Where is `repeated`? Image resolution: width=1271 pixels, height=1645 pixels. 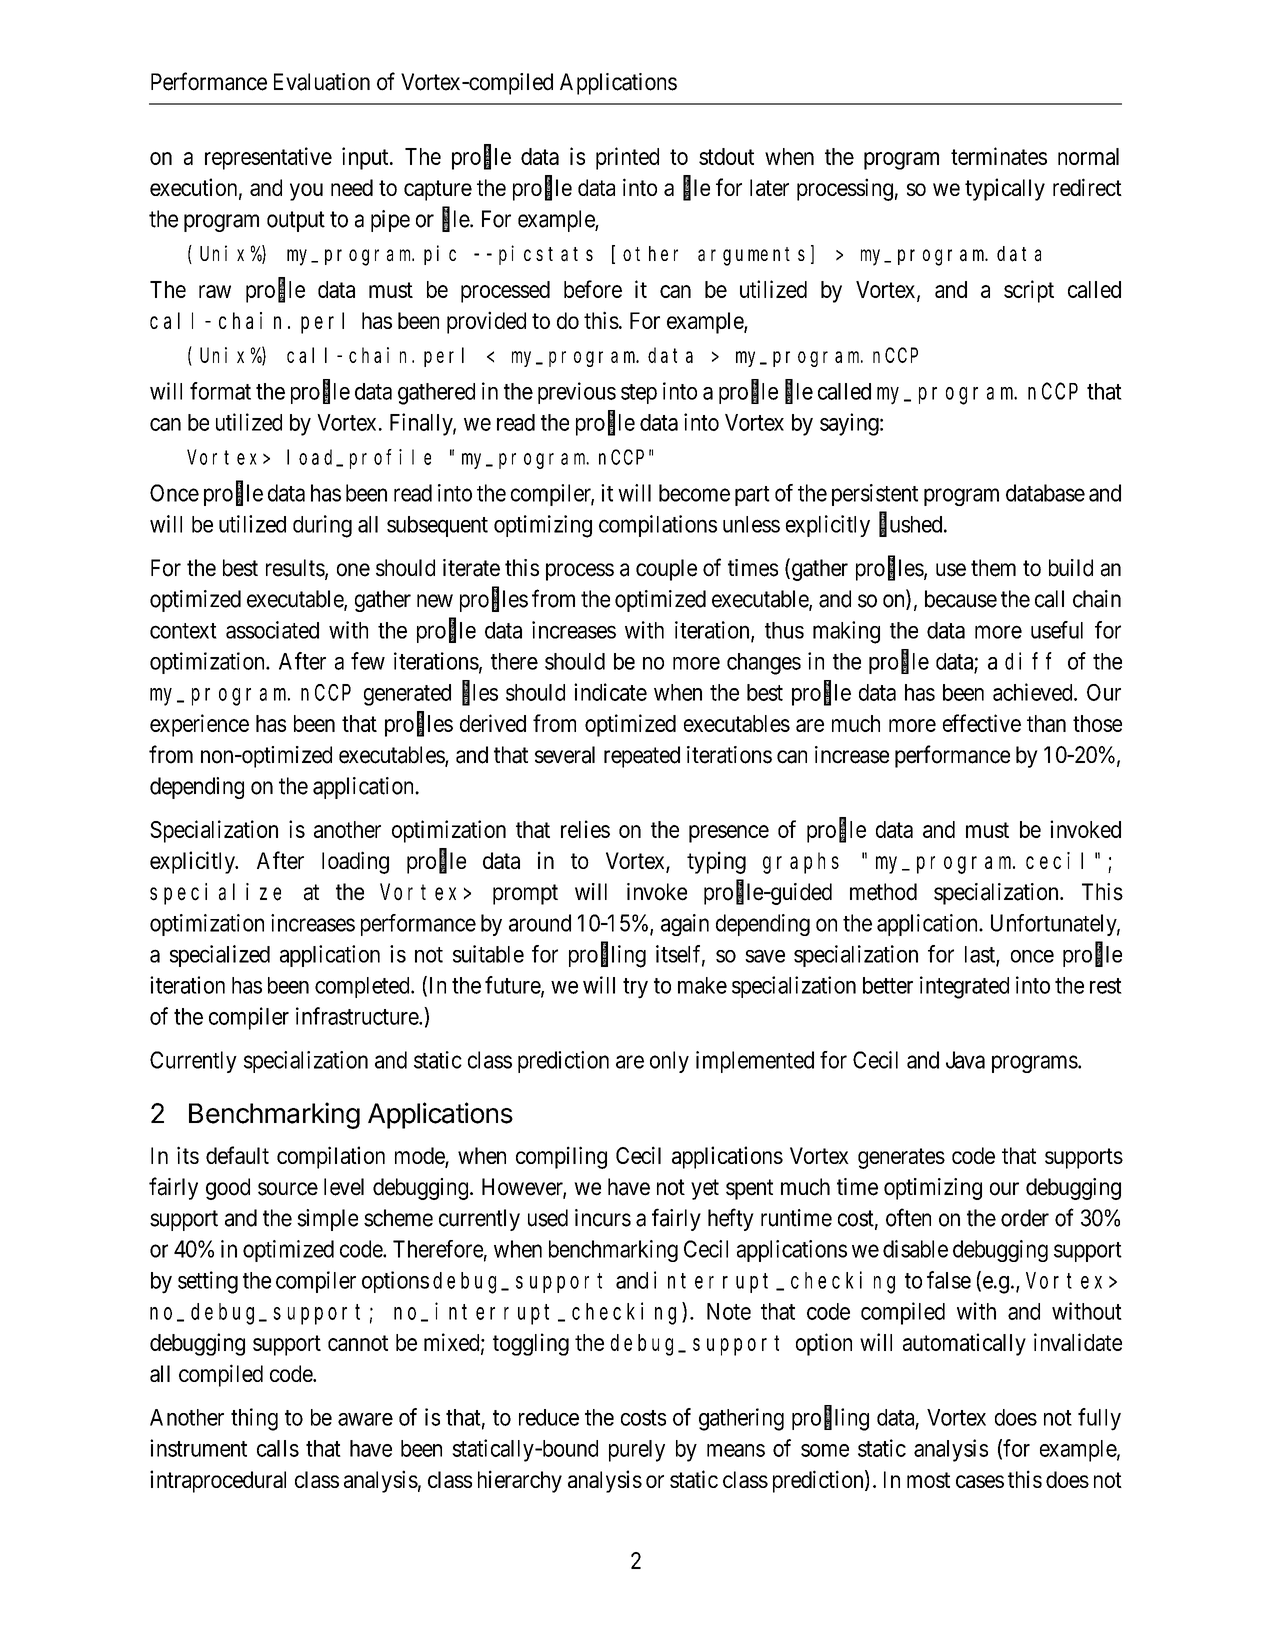 repeated is located at coordinates (642, 757).
